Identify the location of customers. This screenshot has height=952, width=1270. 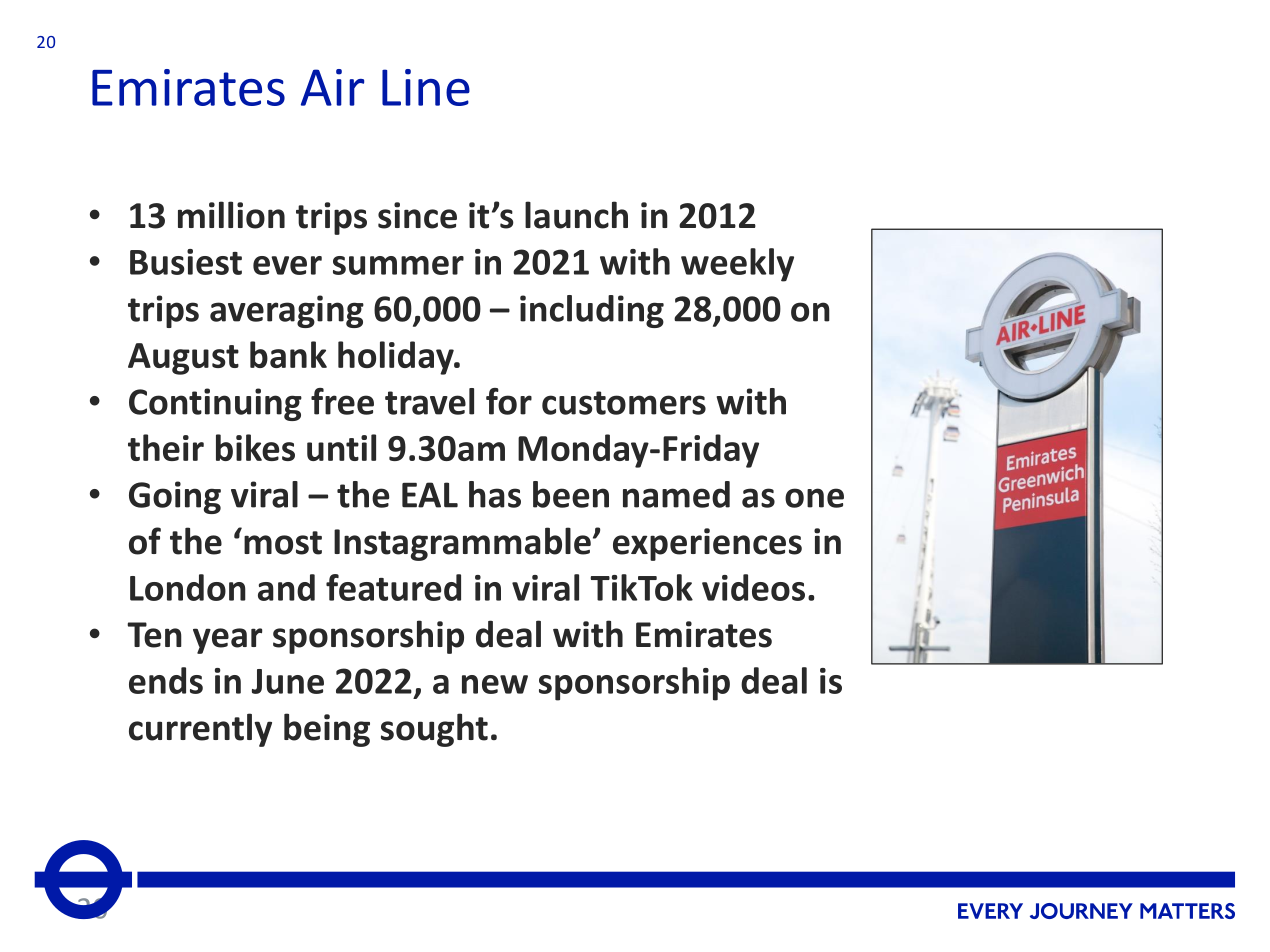
(624, 403).
